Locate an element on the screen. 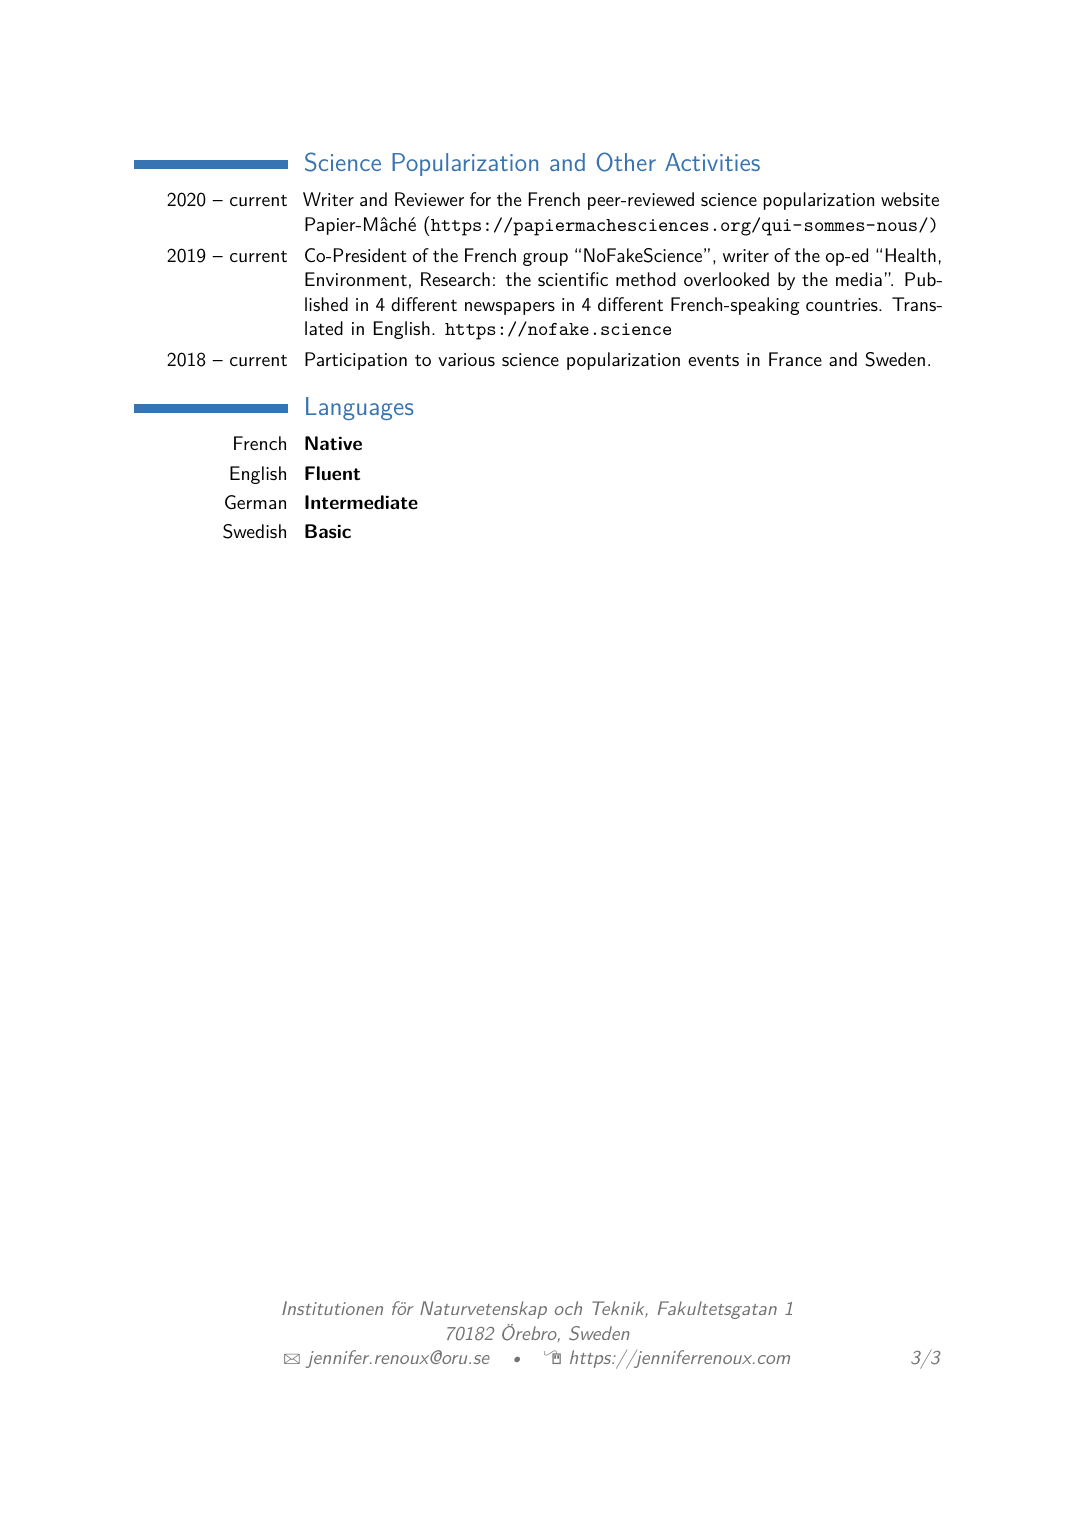 The width and height of the screenshot is (1074, 1519). Swedish is located at coordinates (254, 531).
